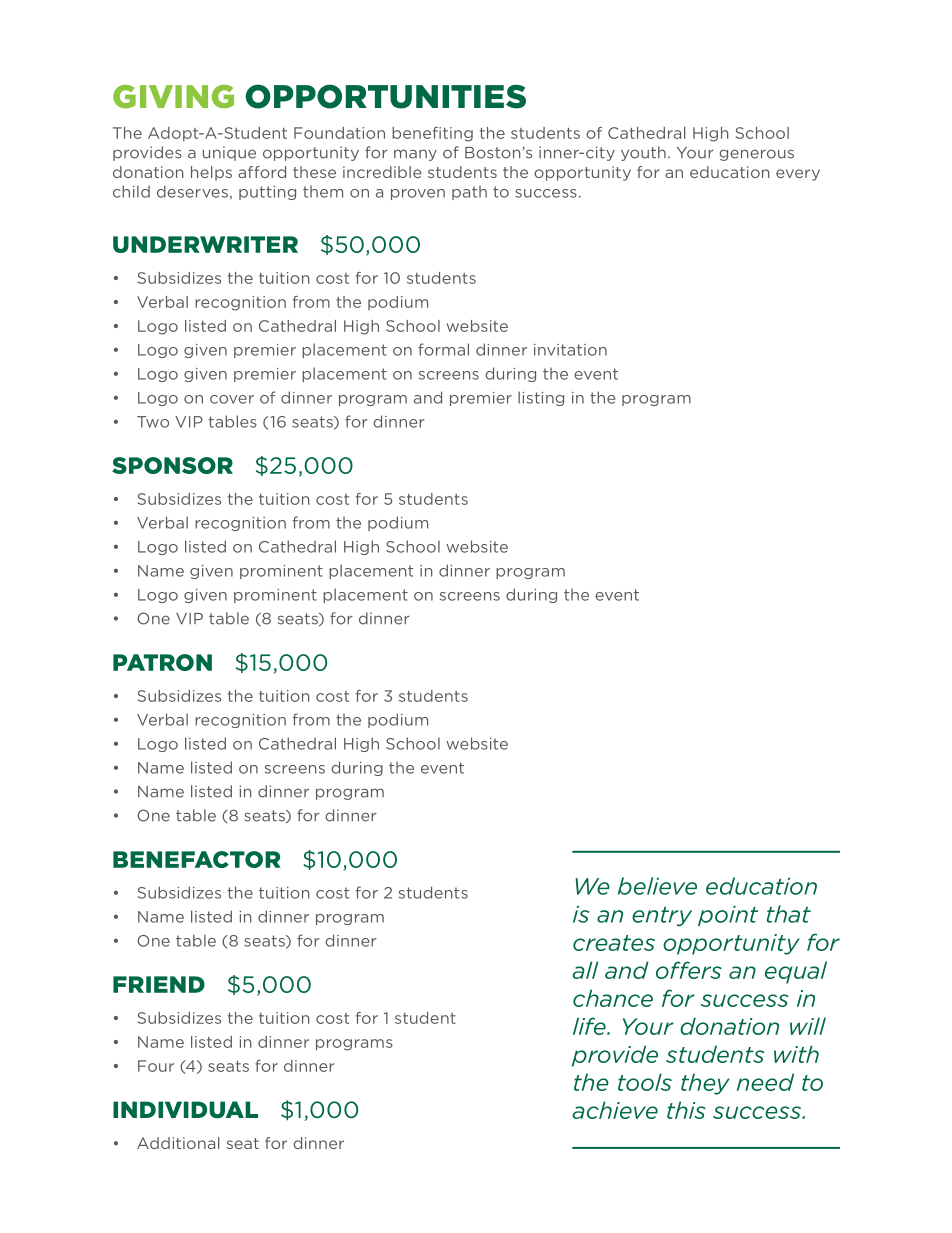  I want to click on PATRON, so click(162, 662).
